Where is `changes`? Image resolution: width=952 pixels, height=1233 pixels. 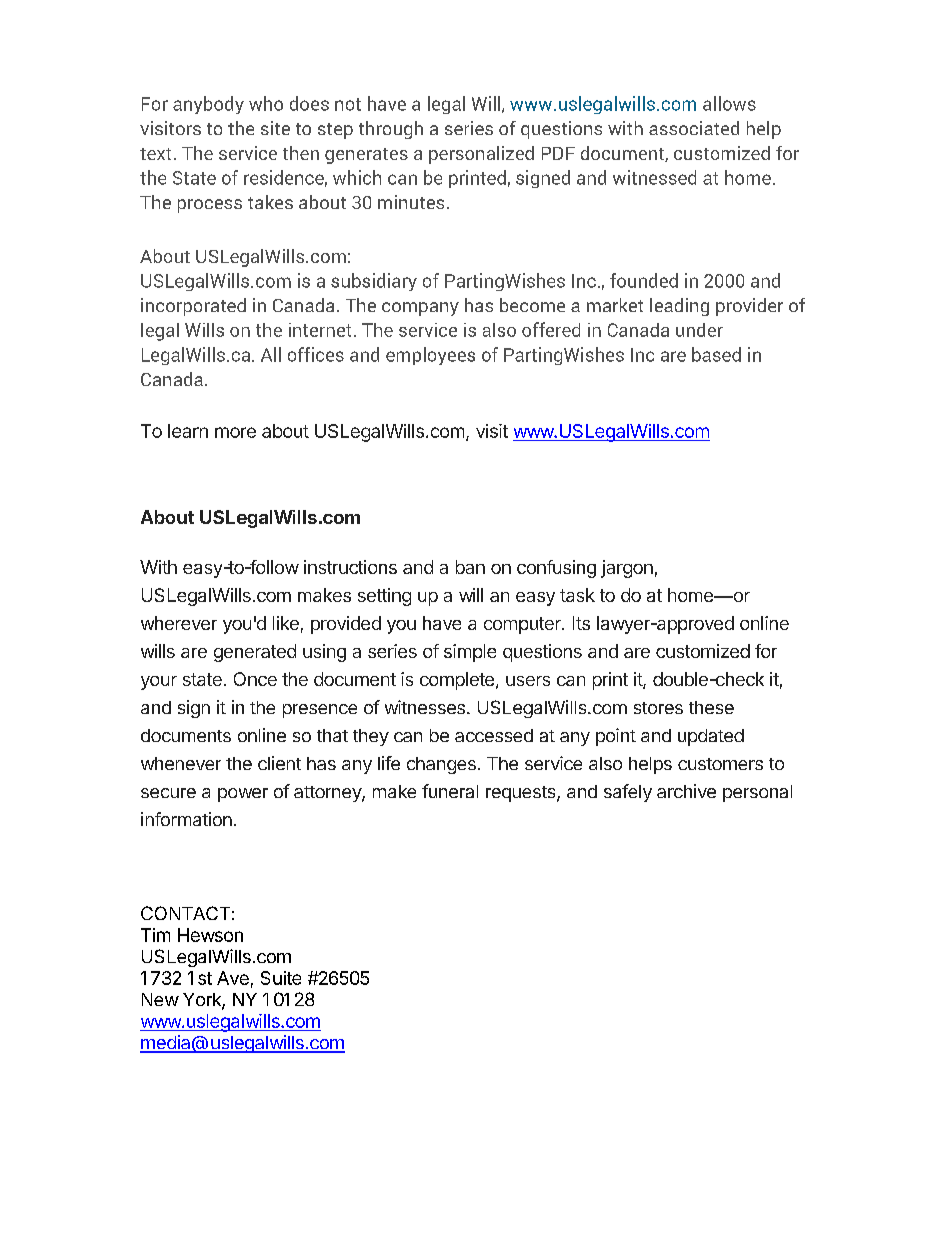 changes is located at coordinates (441, 765).
